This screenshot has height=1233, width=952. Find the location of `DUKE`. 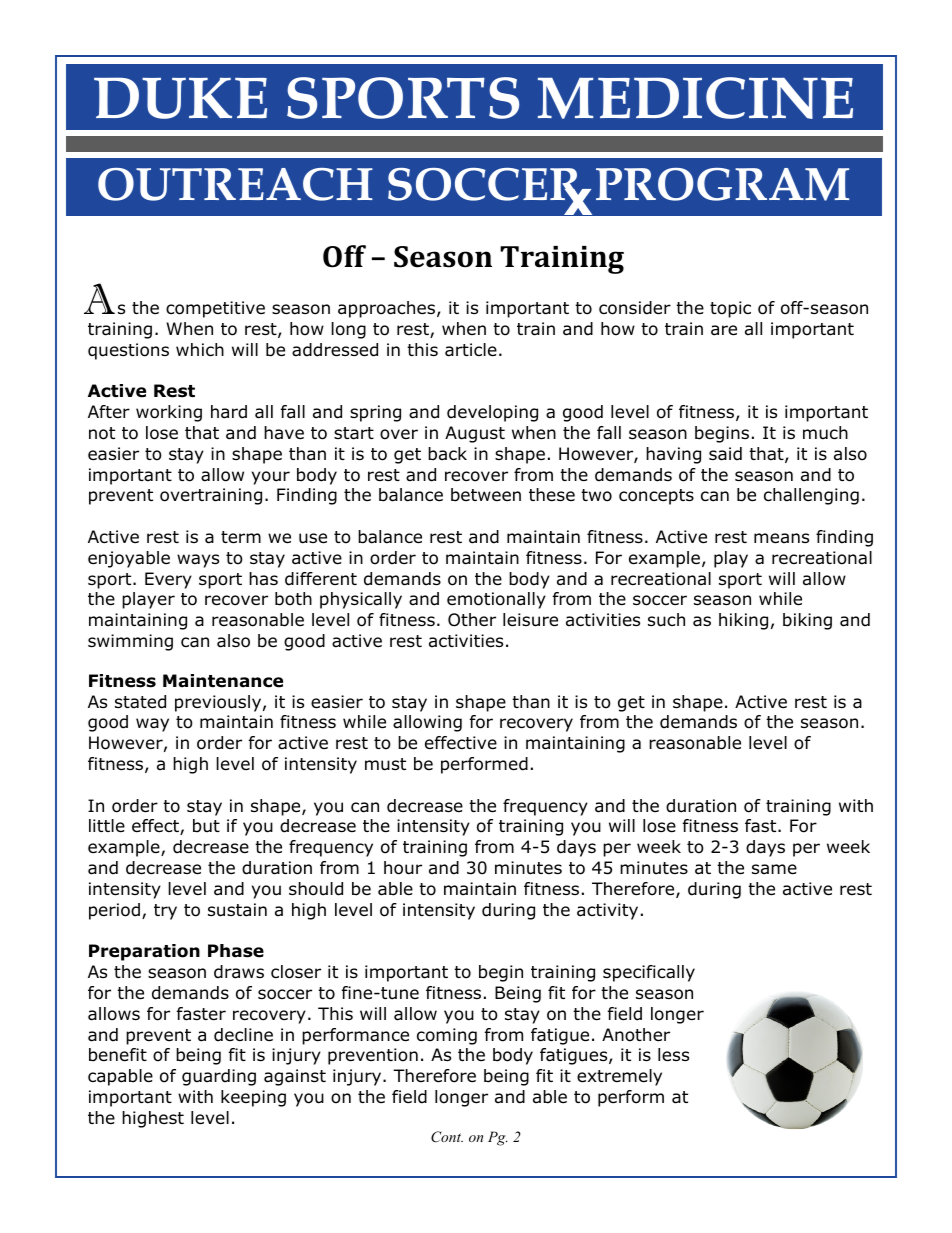

DUKE is located at coordinates (180, 98).
